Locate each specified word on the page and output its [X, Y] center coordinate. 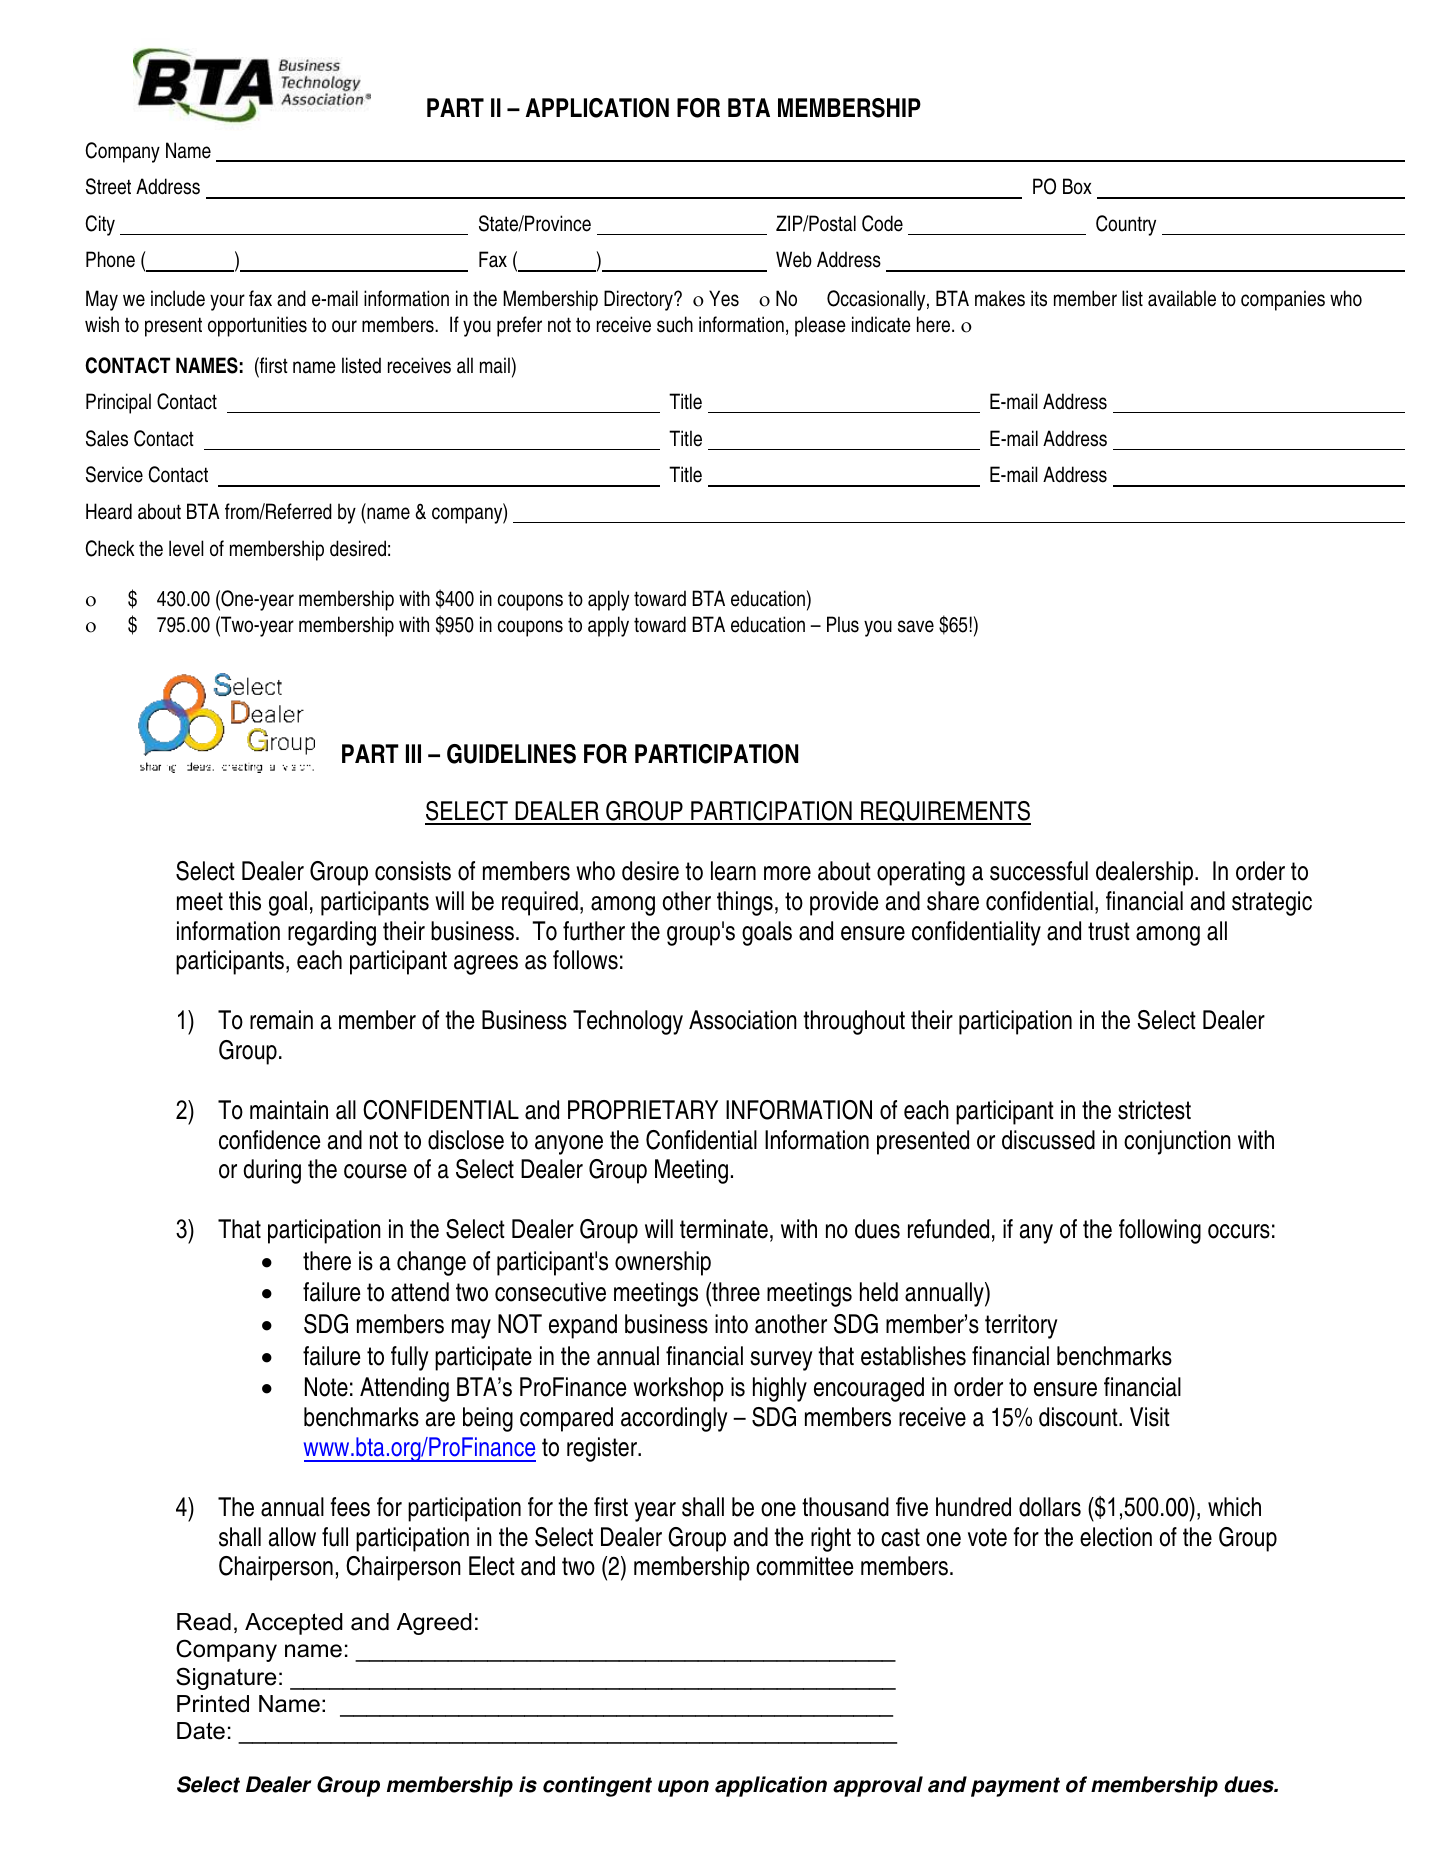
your [227, 302]
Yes [724, 298]
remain [281, 1020]
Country [1126, 225]
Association [743, 1020]
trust [1109, 931]
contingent [597, 1786]
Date [201, 1731]
